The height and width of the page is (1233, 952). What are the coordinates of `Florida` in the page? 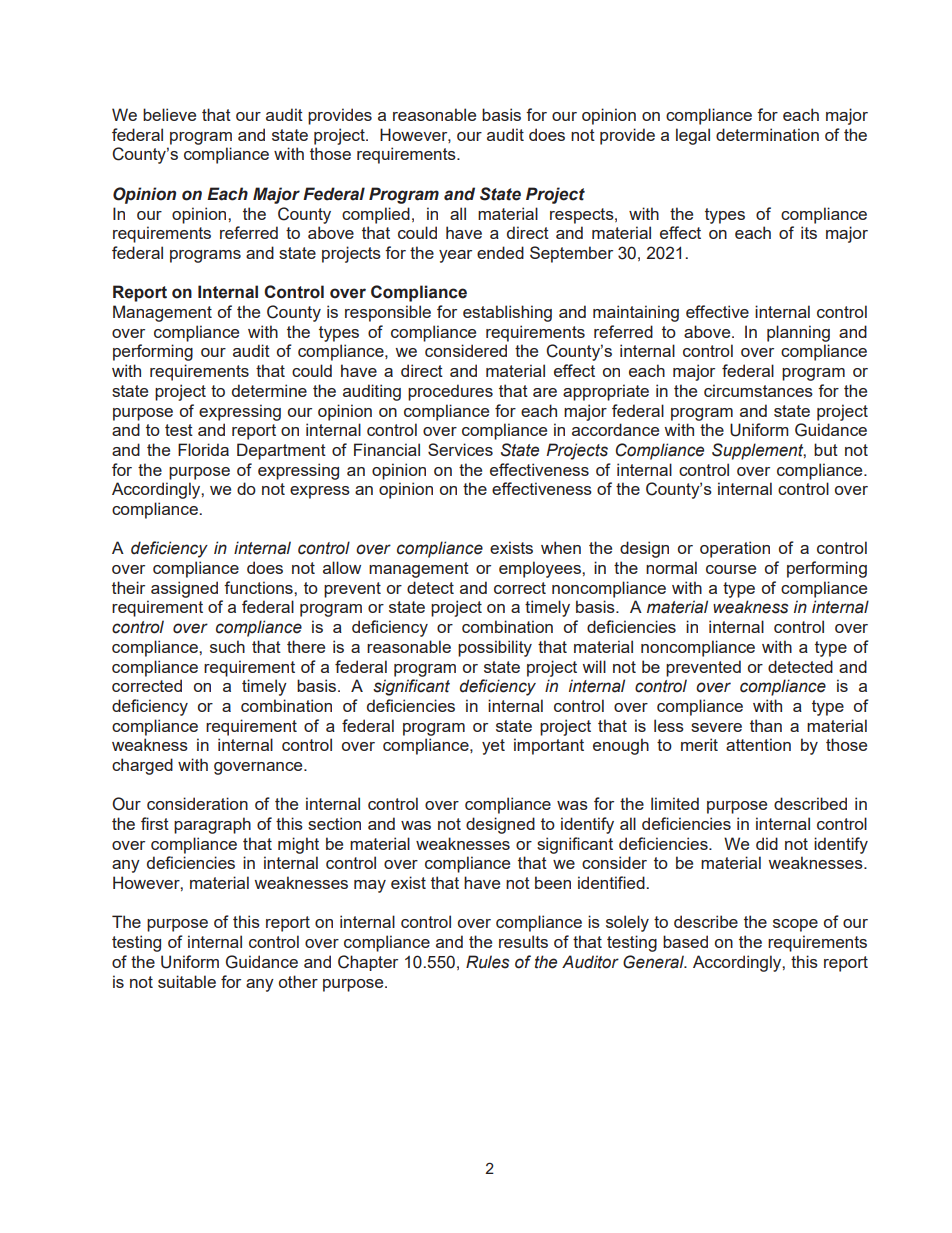 It's located at (203, 449).
